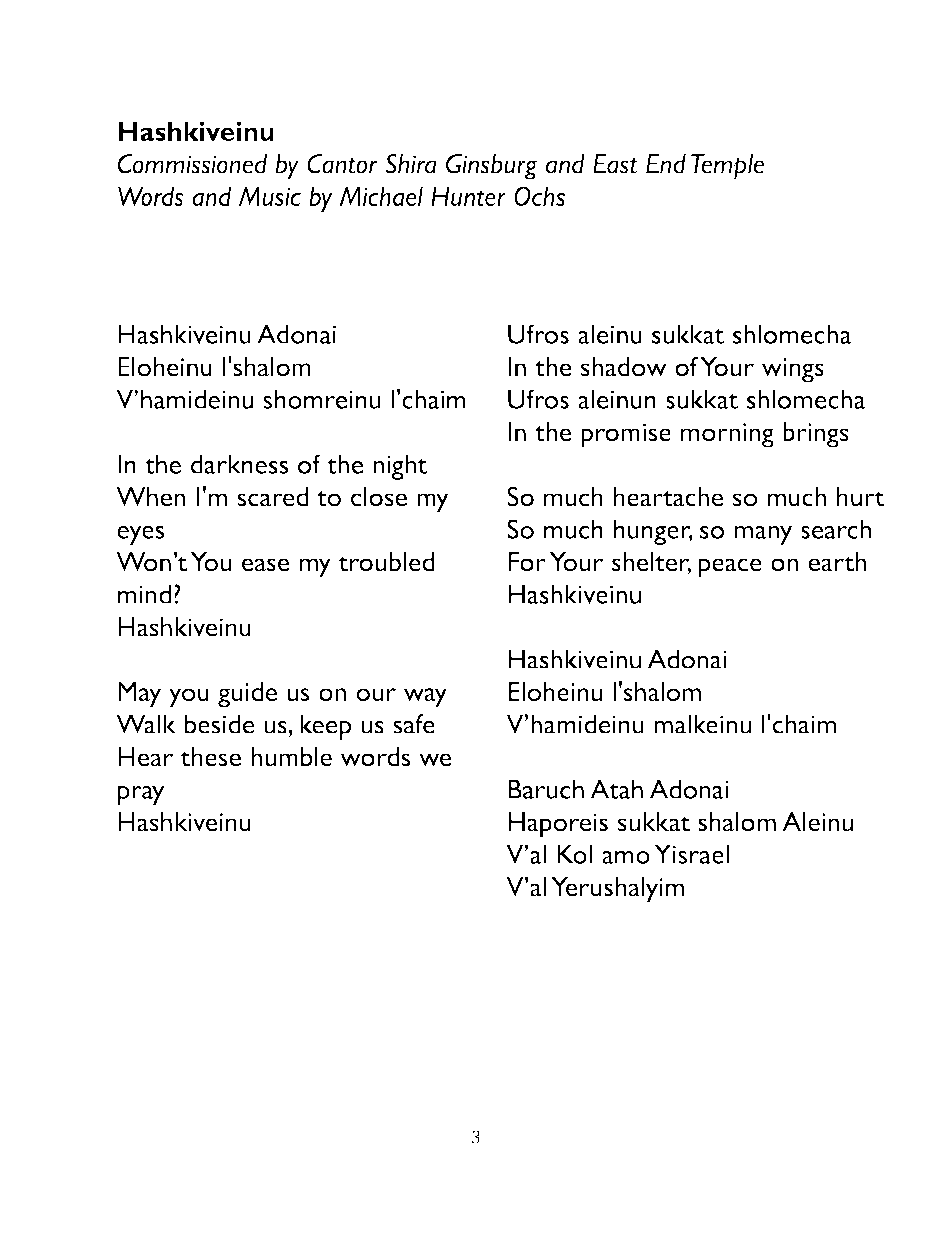 The height and width of the page is (1233, 952). Describe the element at coordinates (240, 464) in the page. I see `darkness` at that location.
